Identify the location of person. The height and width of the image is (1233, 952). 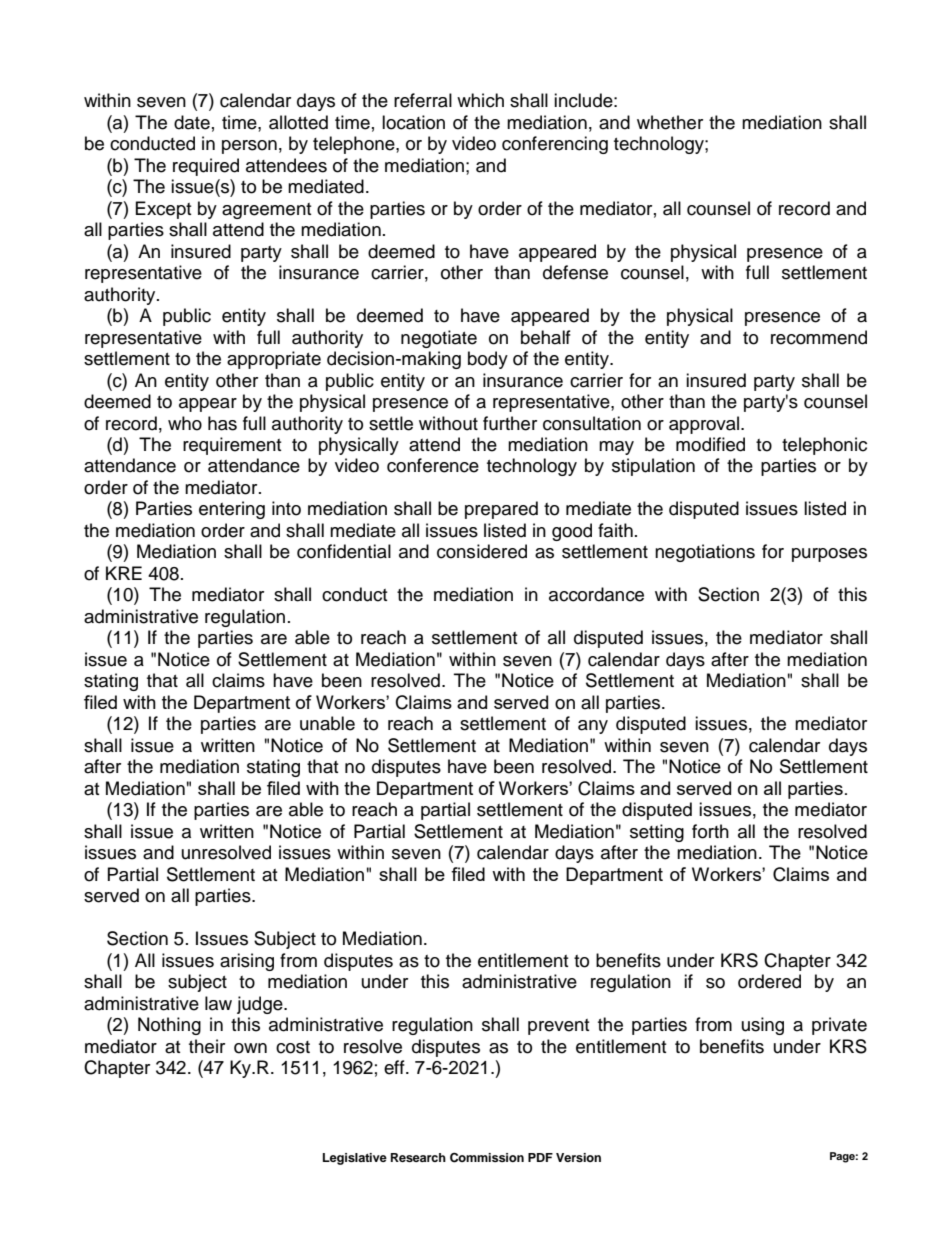
(249, 147).
